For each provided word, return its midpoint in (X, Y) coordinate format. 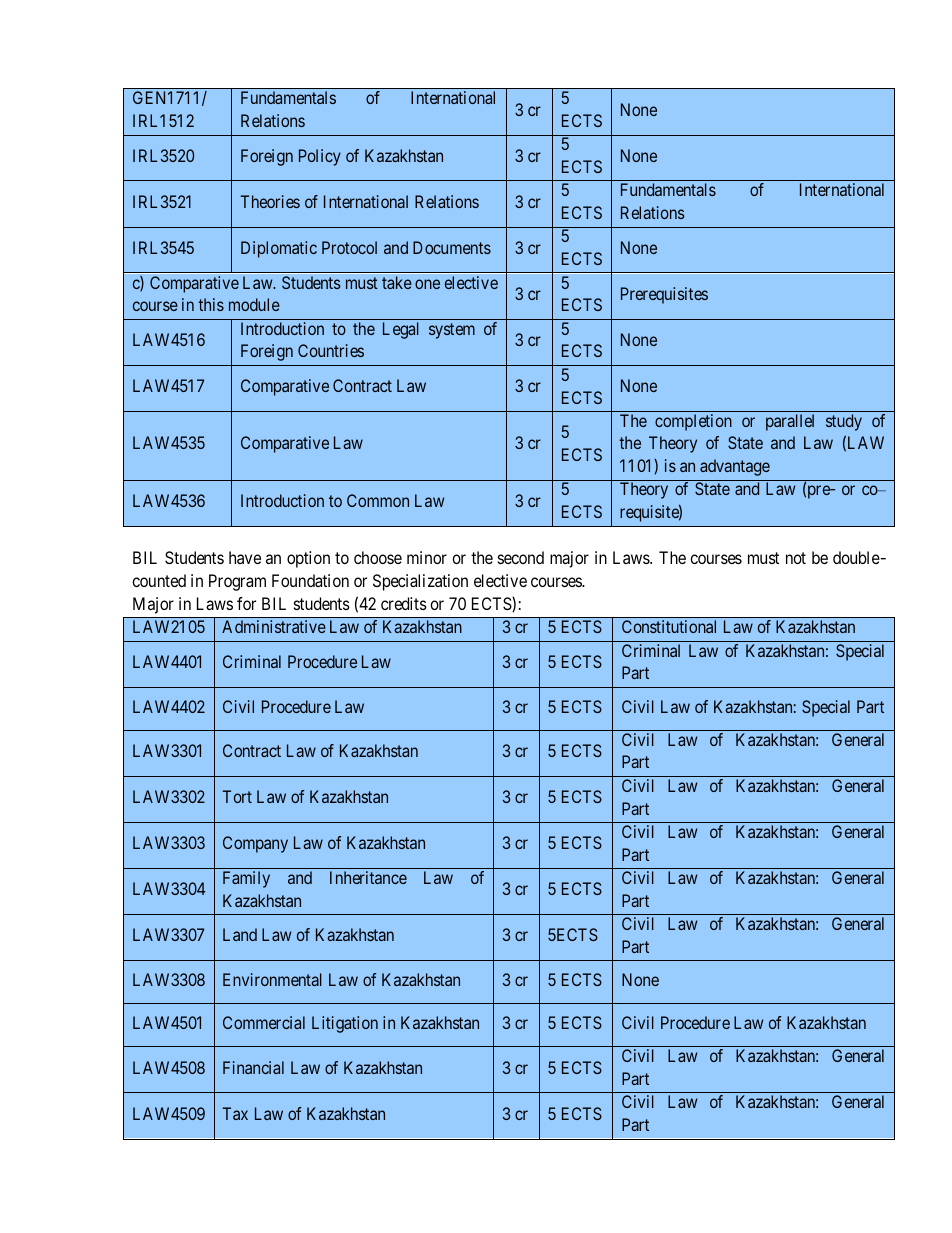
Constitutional (669, 626)
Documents (452, 247)
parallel (790, 422)
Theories (270, 201)
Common (378, 500)
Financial (253, 1067)
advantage (735, 467)
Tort (237, 796)
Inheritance (368, 877)
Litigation (345, 1024)
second (521, 557)
